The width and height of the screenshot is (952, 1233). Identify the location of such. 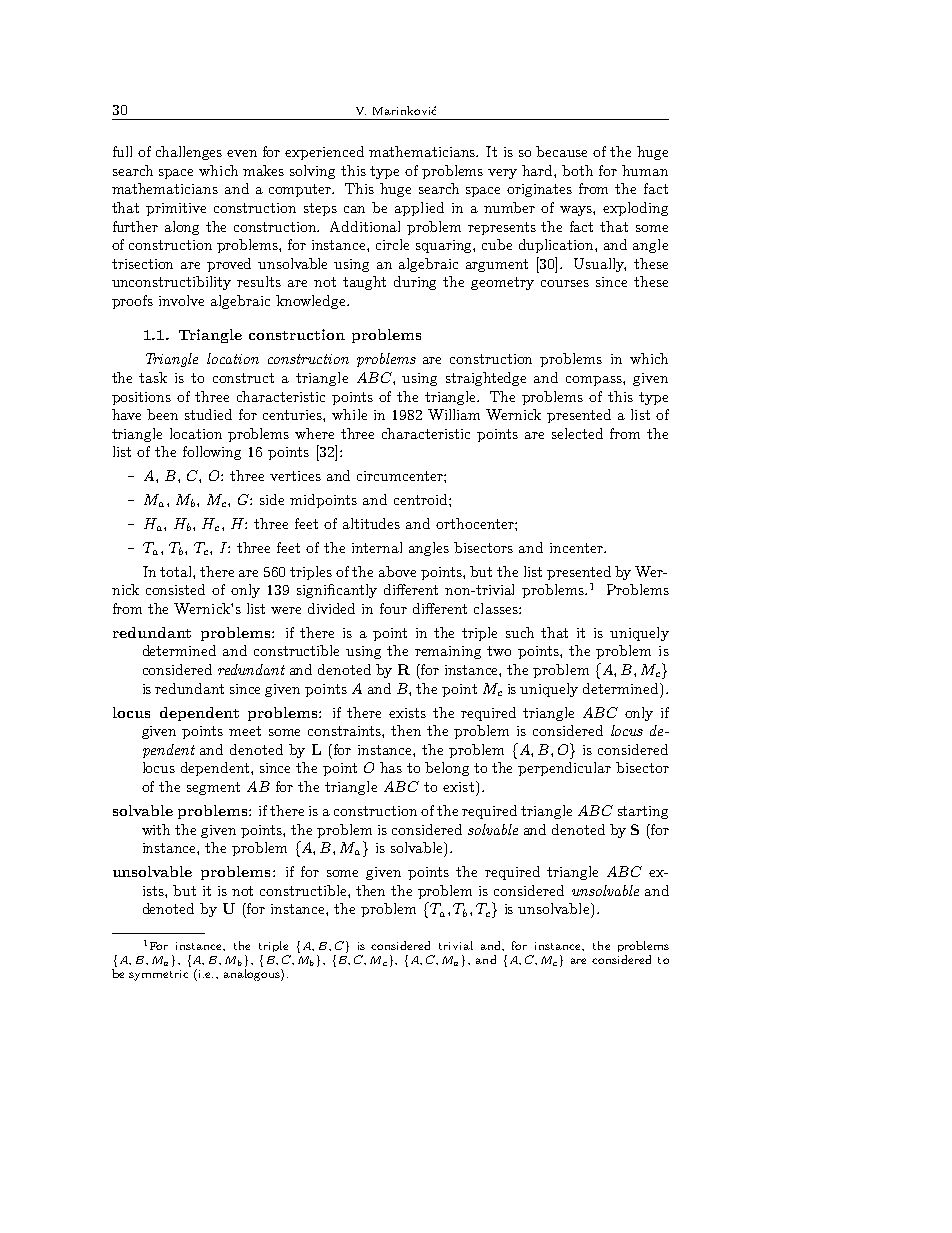
(520, 632).
